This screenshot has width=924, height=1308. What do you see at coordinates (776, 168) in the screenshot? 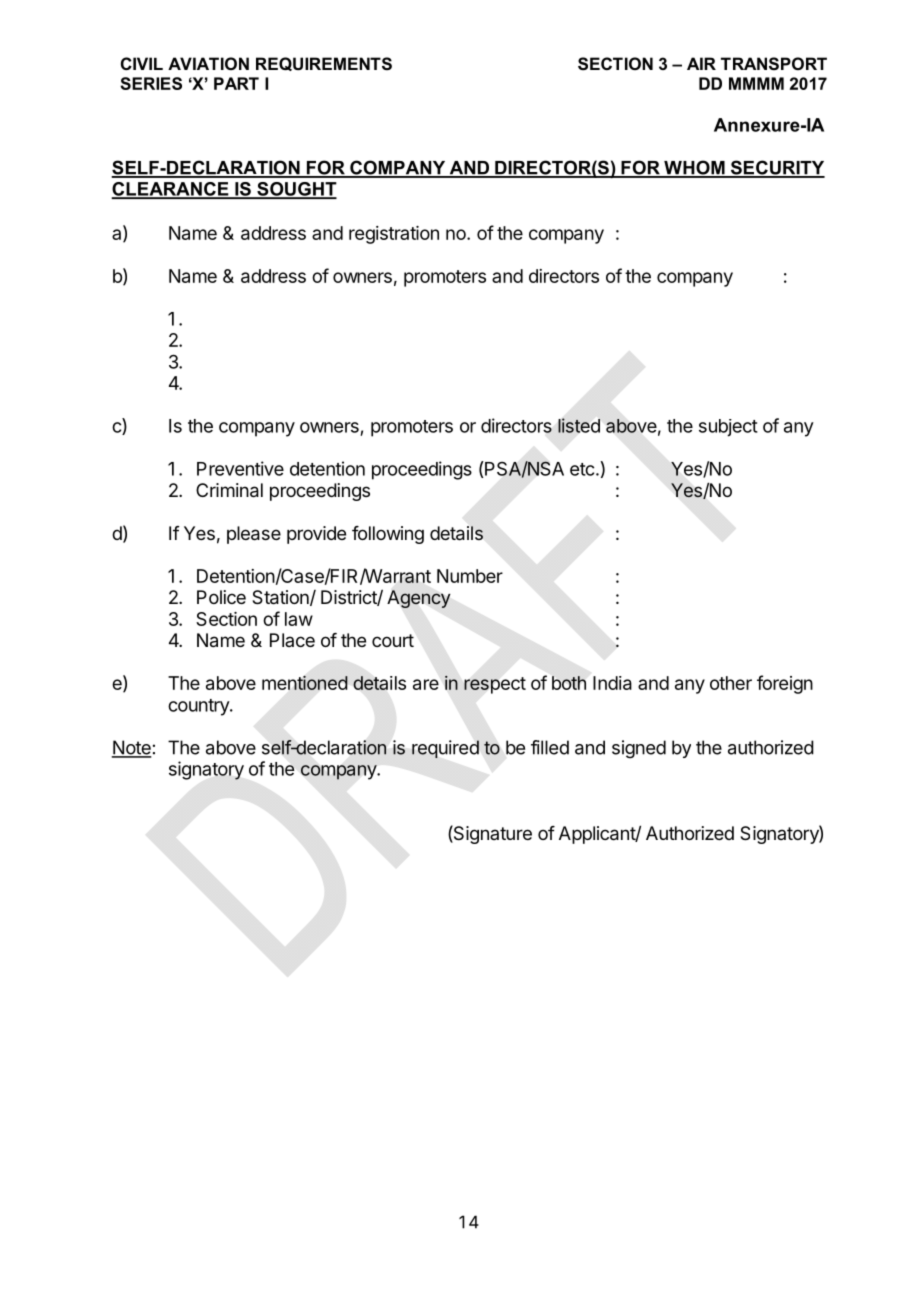
I see `SECURITY` at bounding box center [776, 168].
